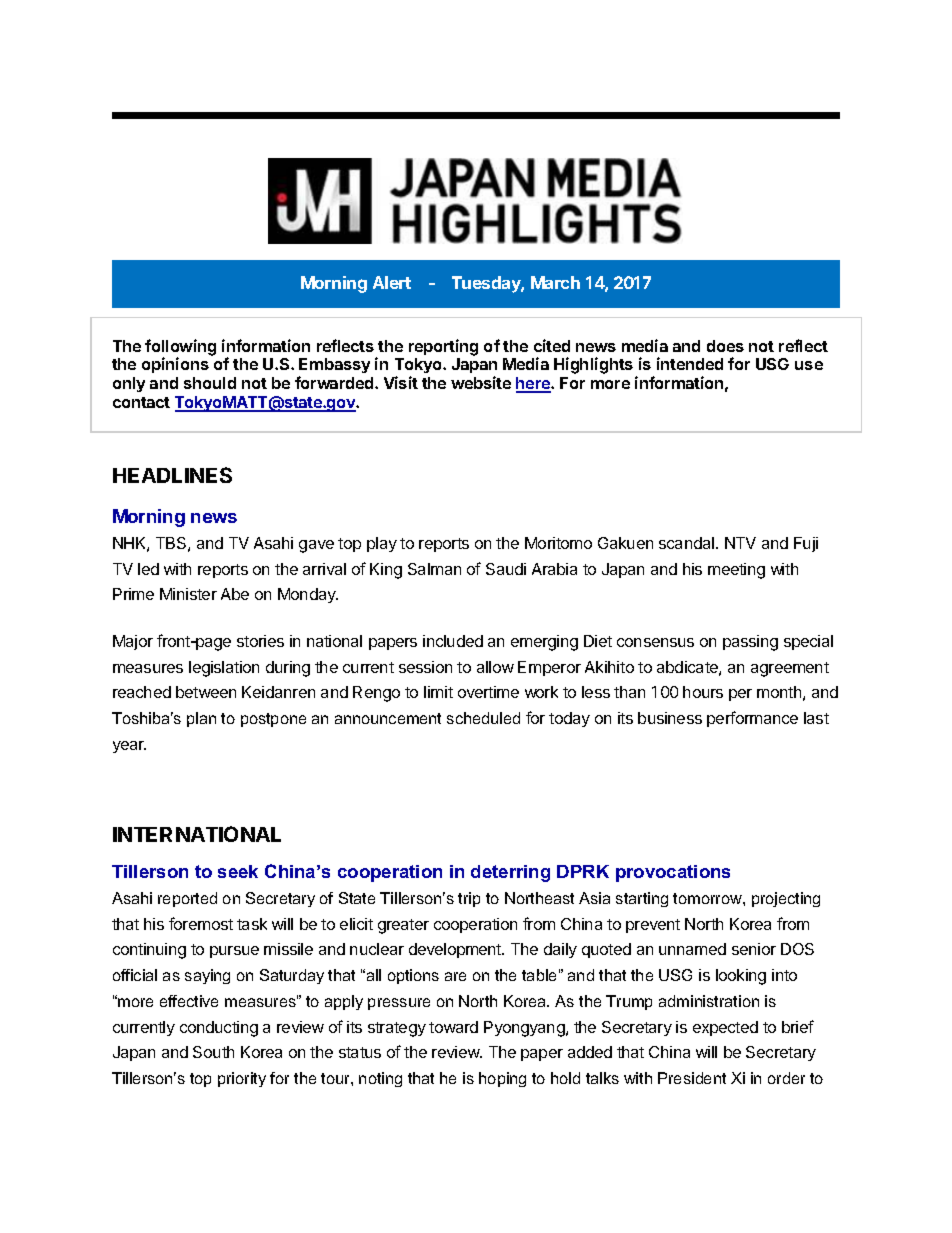  I want to click on reported, so click(187, 899).
